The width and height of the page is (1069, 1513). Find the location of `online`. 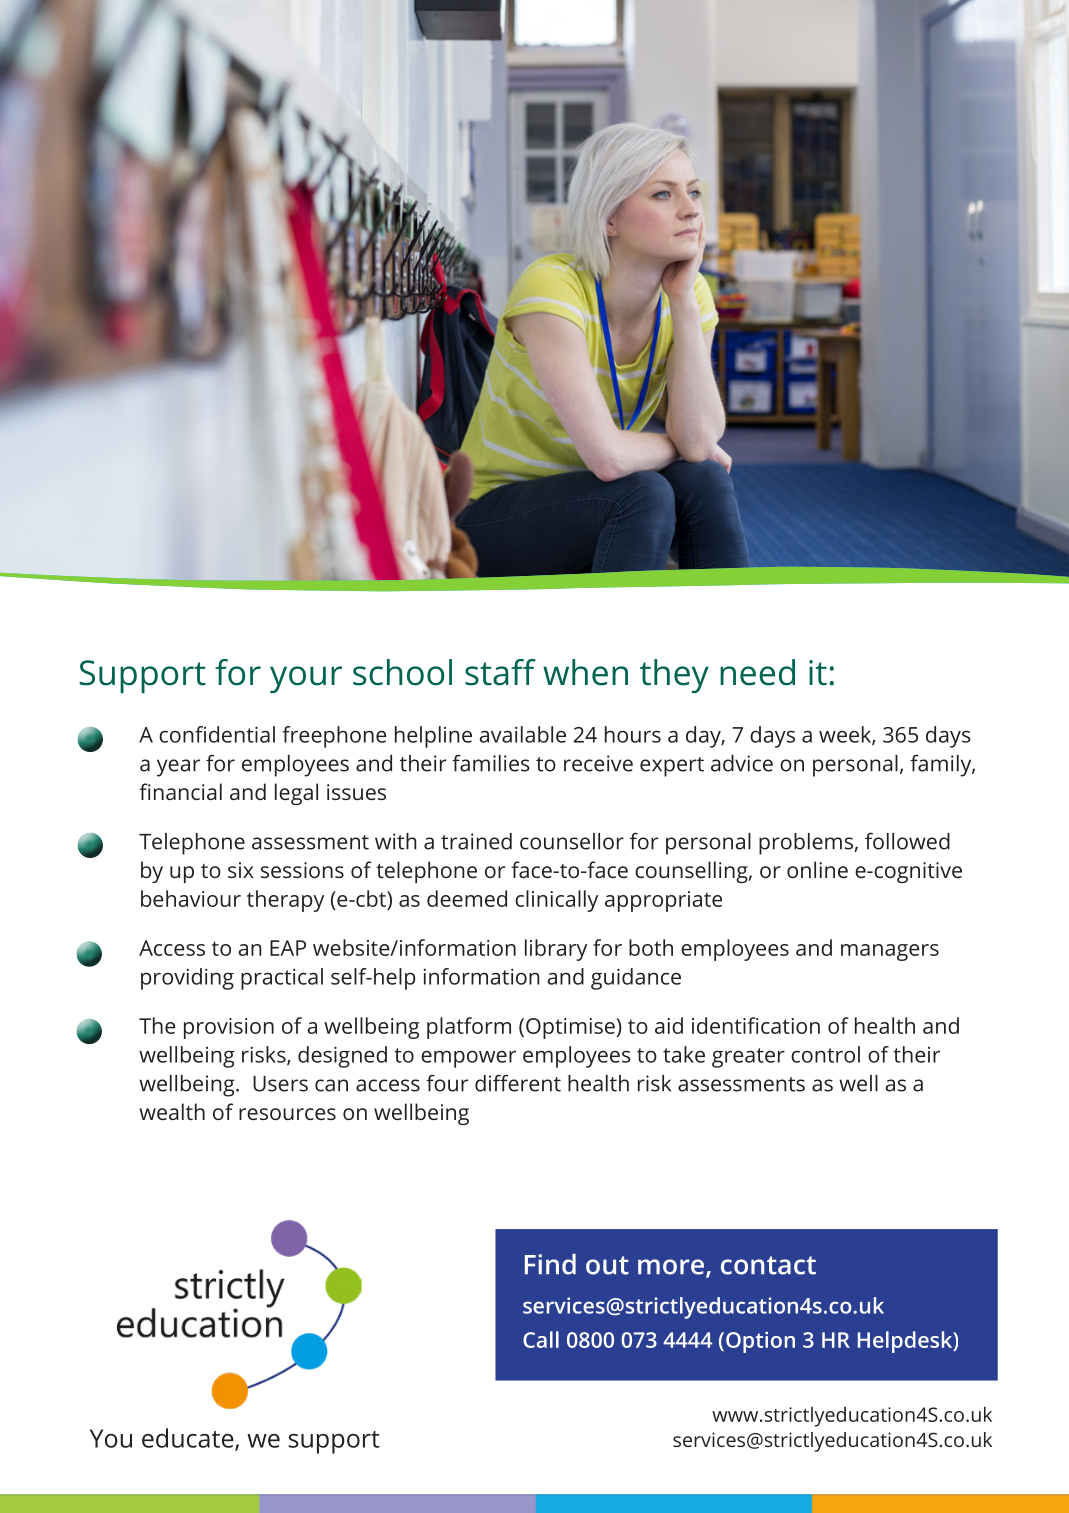

online is located at coordinates (817, 869).
